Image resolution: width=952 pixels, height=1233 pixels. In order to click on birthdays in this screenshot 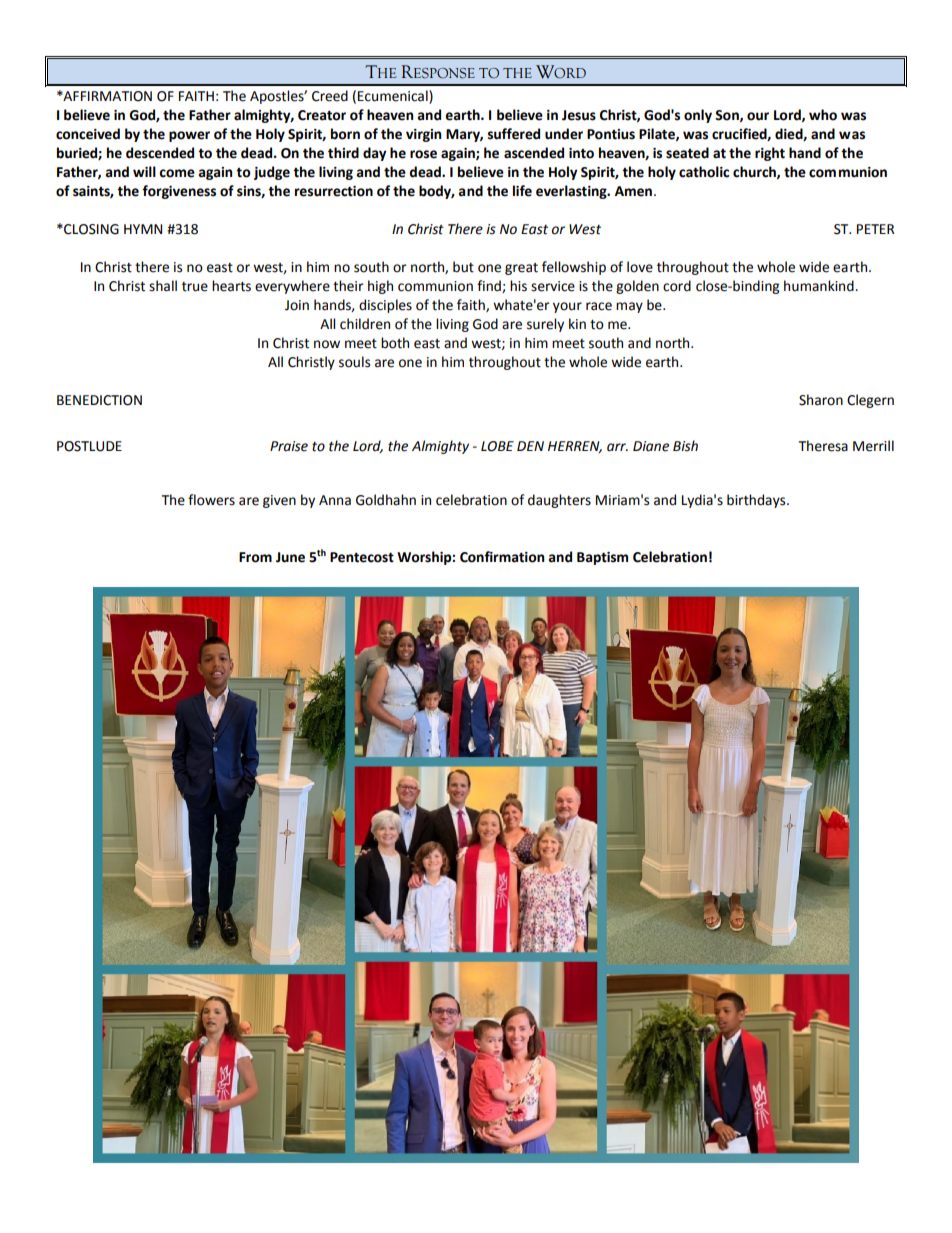, I will do `click(757, 501)`.
